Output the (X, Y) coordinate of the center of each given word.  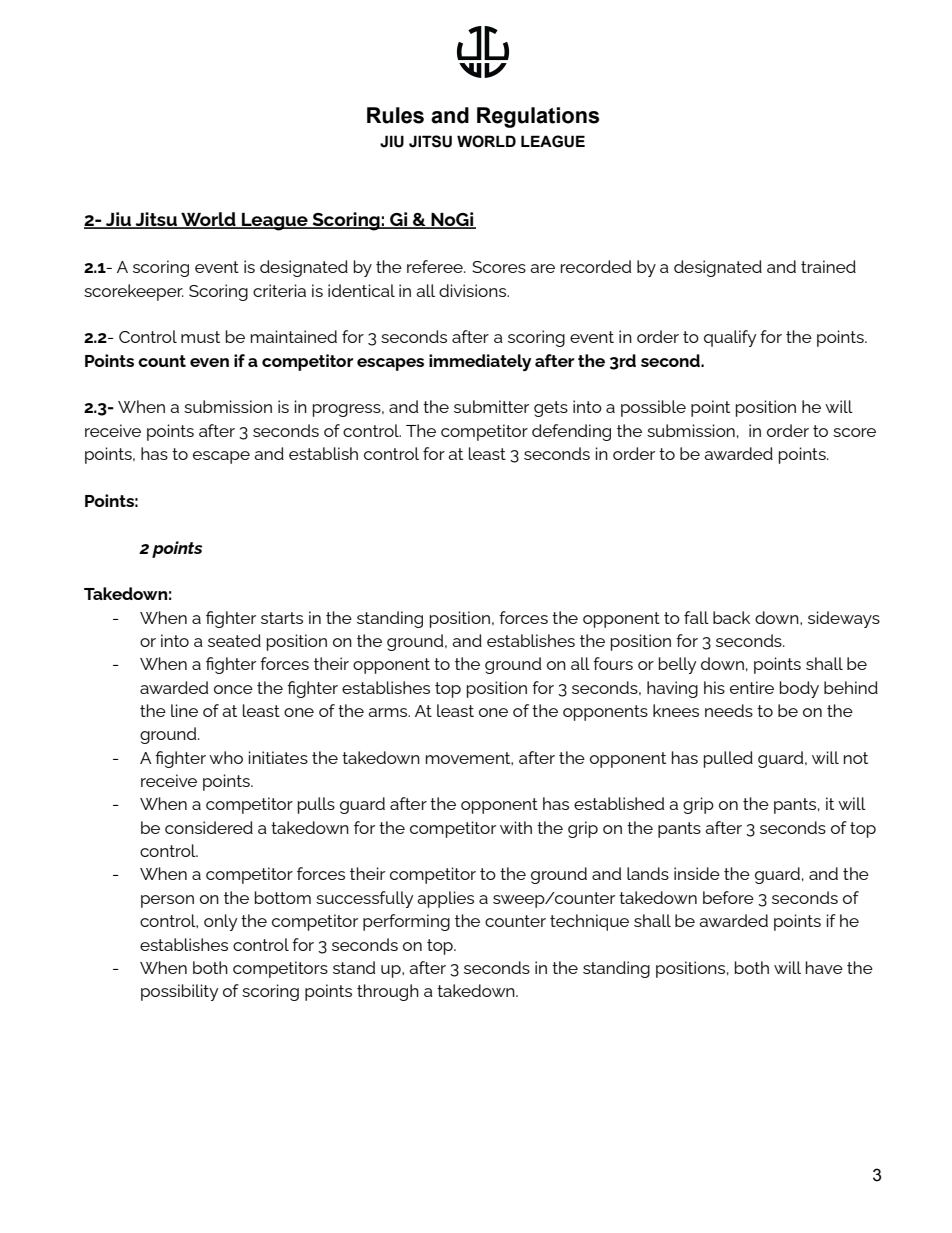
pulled (728, 759)
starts (282, 618)
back (731, 617)
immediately (480, 363)
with (516, 827)
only (220, 922)
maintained (294, 336)
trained (828, 266)
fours (613, 663)
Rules (395, 115)
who (226, 757)
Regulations (538, 117)
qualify (730, 338)
